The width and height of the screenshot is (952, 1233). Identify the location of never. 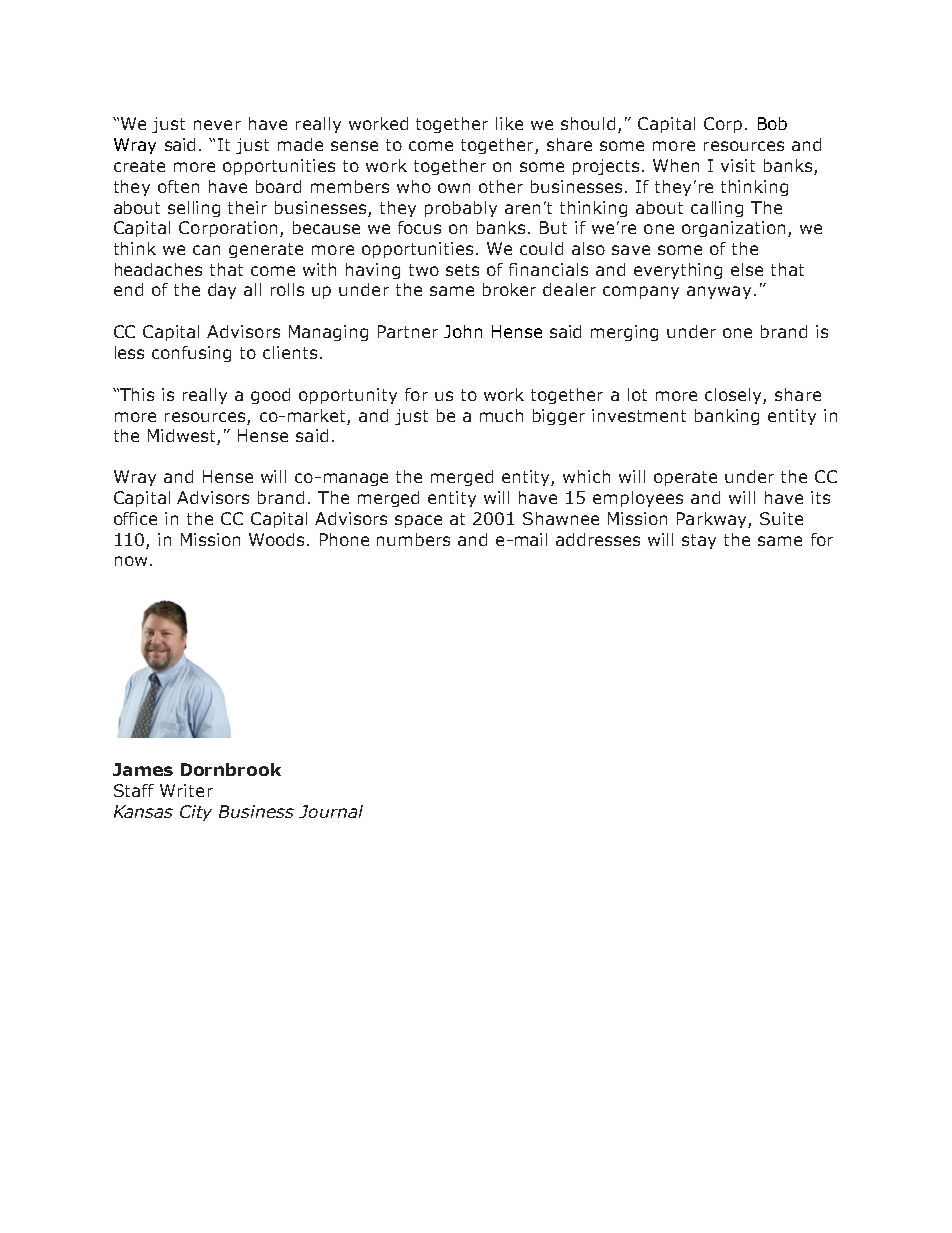
(217, 125).
